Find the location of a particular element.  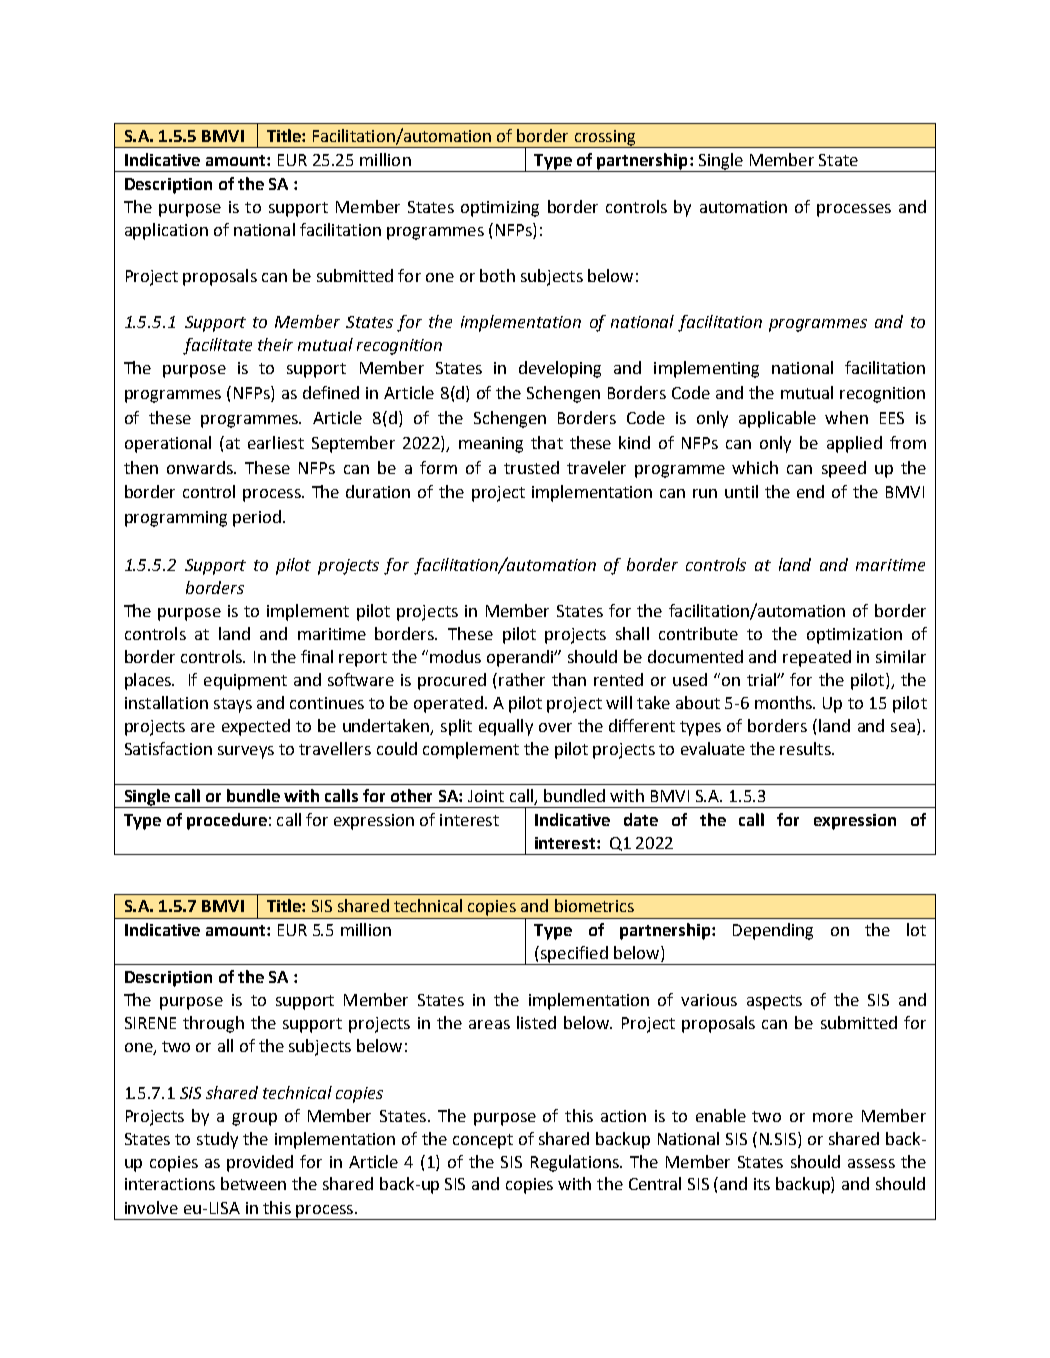

when is located at coordinates (846, 417).
